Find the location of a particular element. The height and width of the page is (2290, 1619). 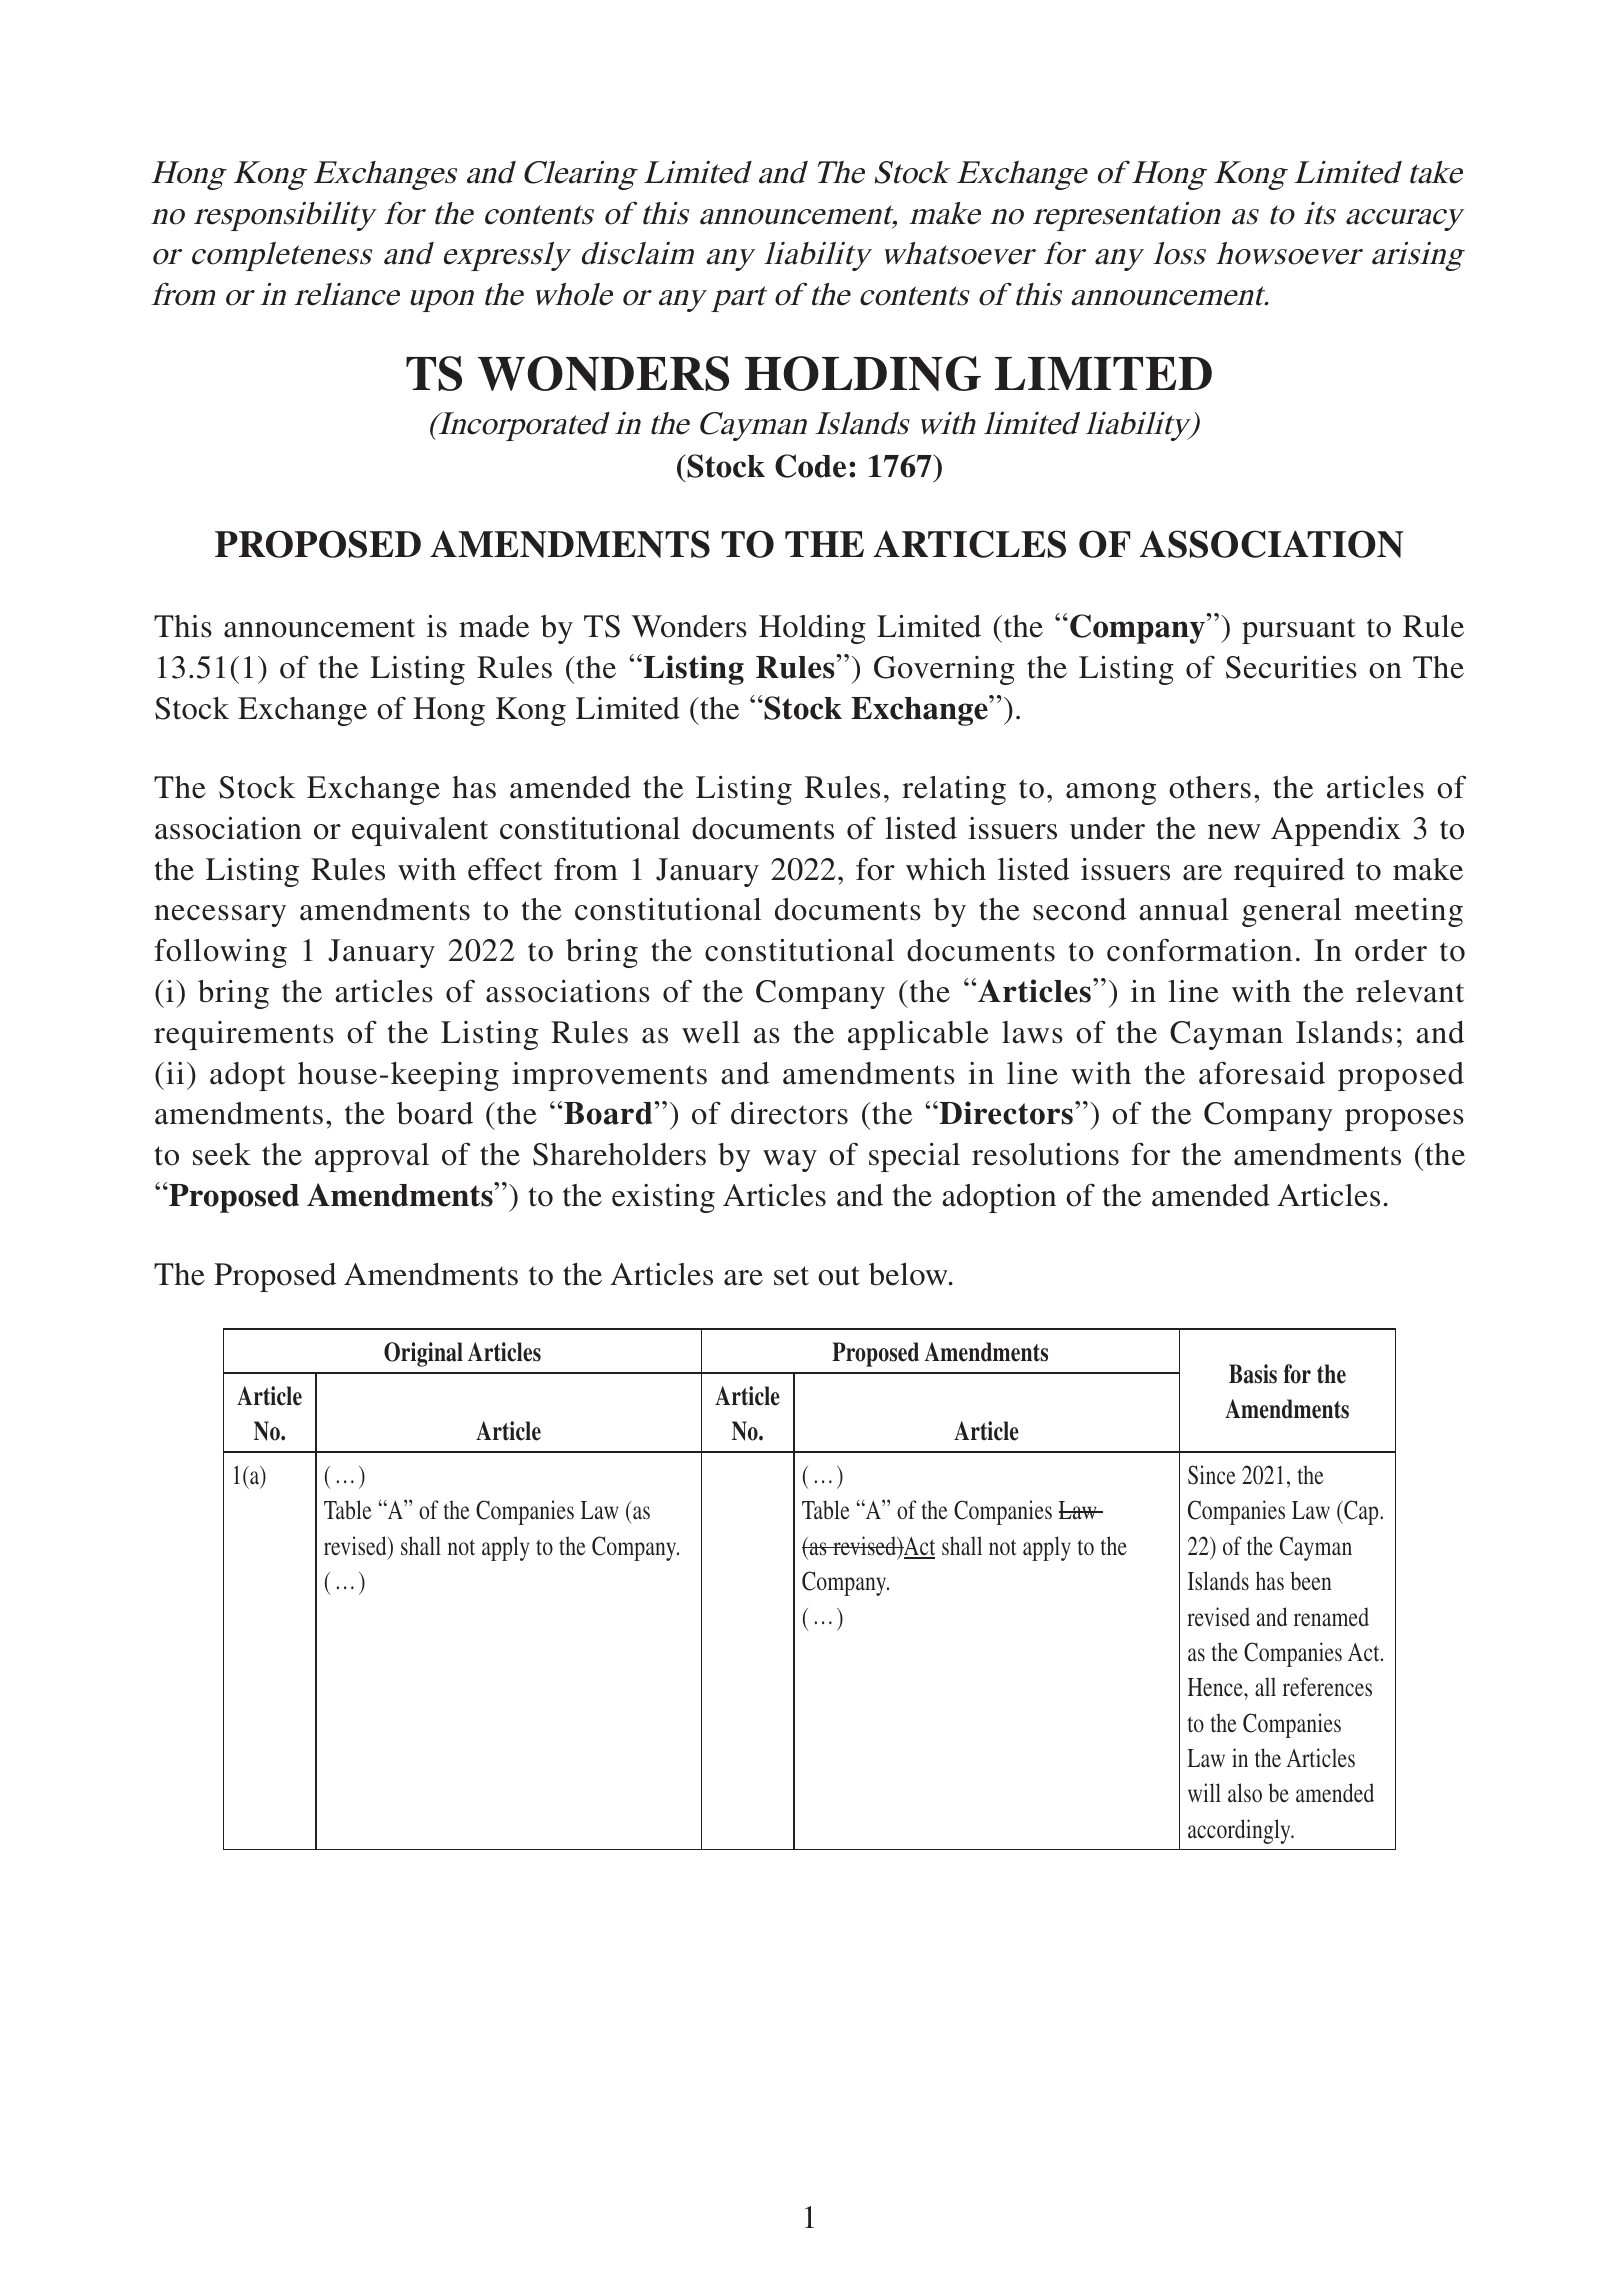

Original is located at coordinates (423, 1354).
